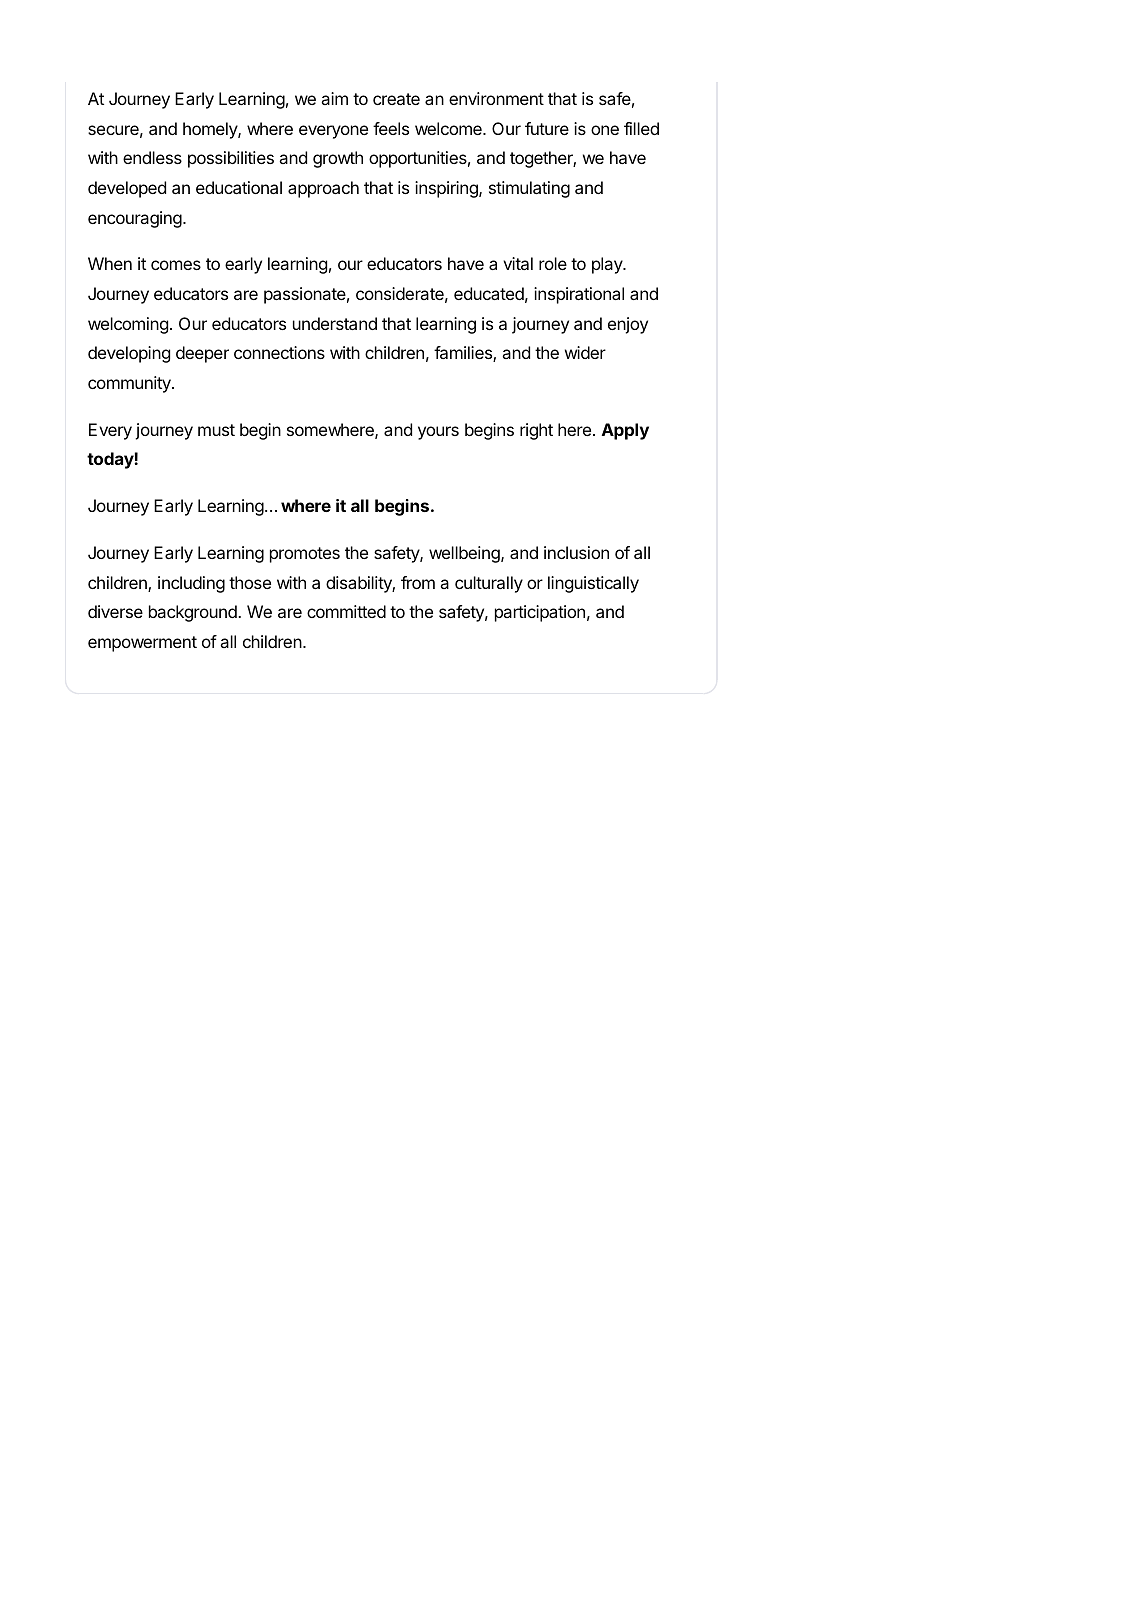 This document has width=1134, height=1603. What do you see at coordinates (305, 555) in the document?
I see `promotes` at bounding box center [305, 555].
